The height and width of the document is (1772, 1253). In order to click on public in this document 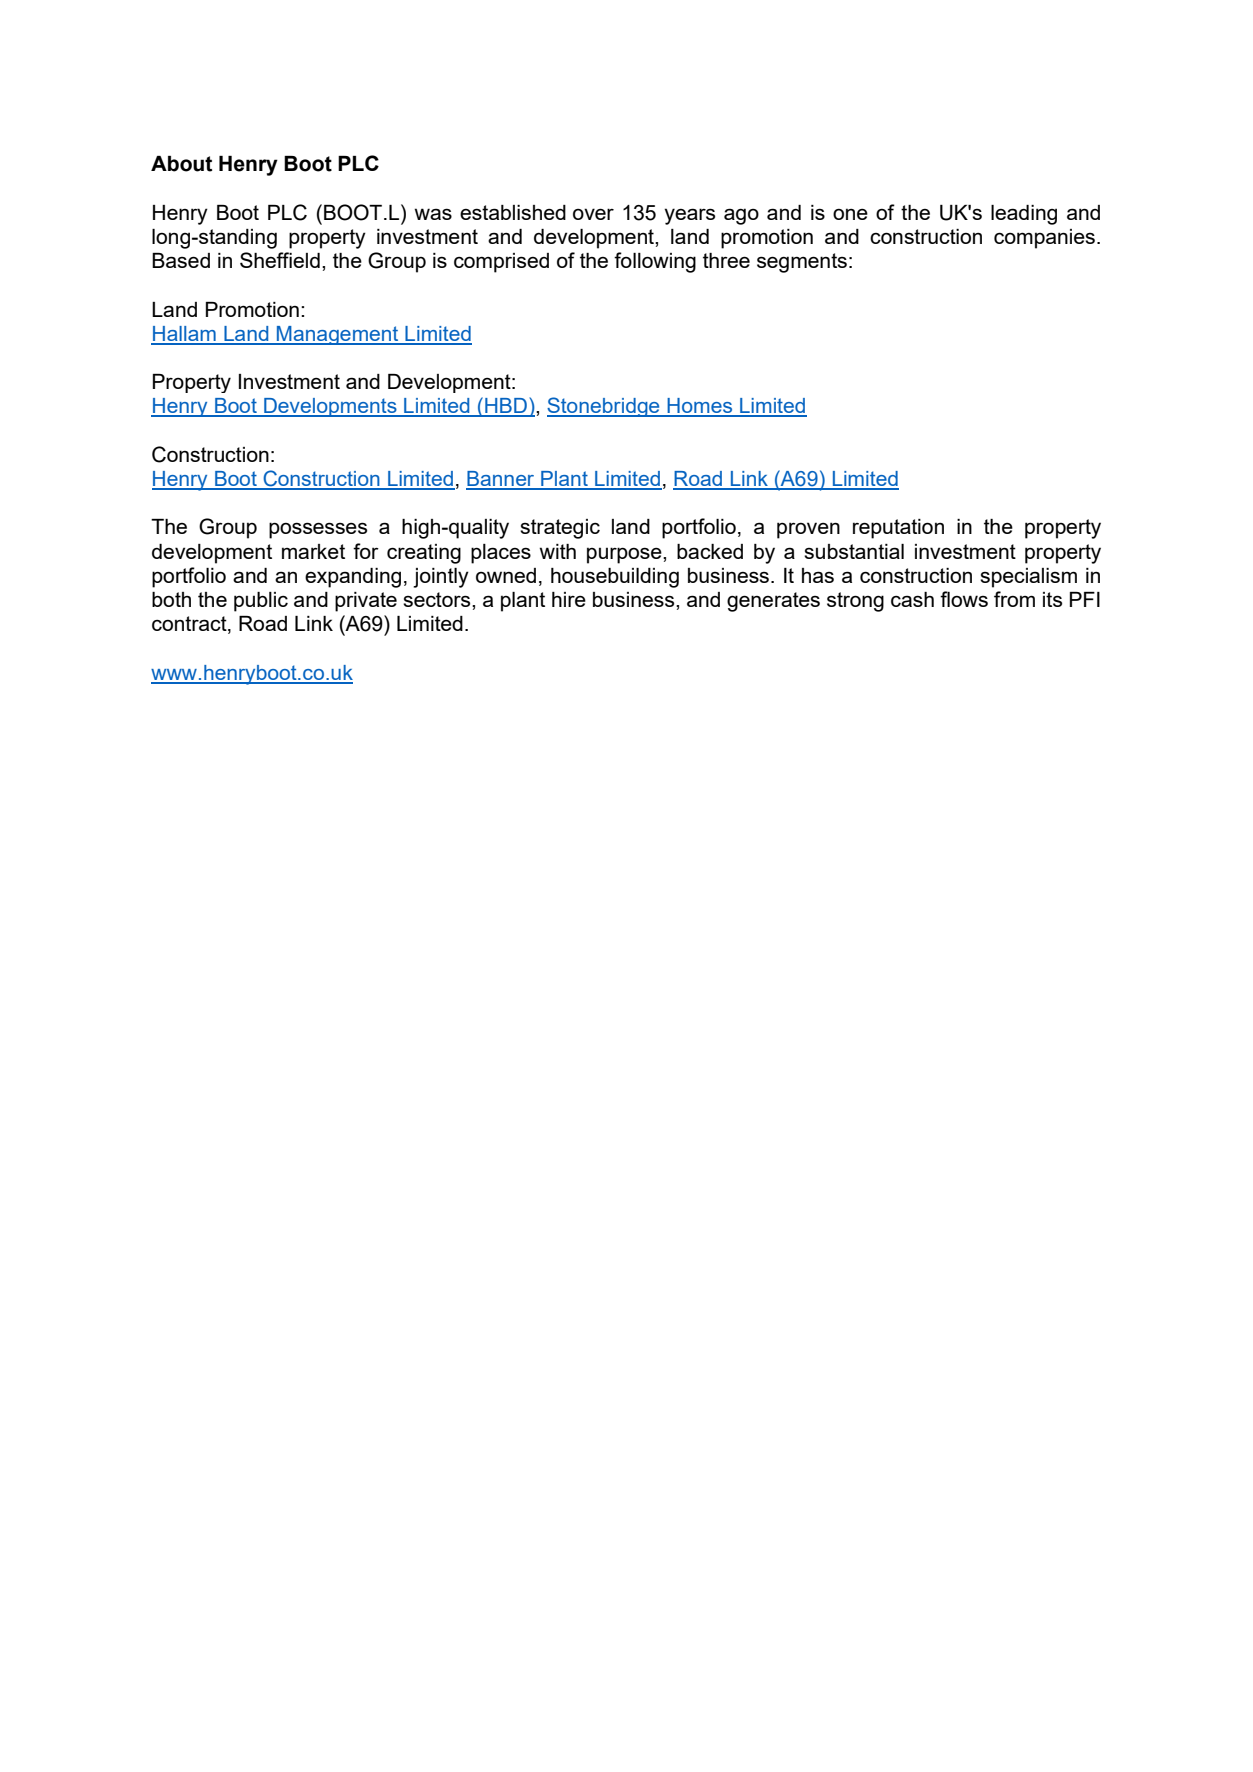, I will do `click(261, 602)`.
